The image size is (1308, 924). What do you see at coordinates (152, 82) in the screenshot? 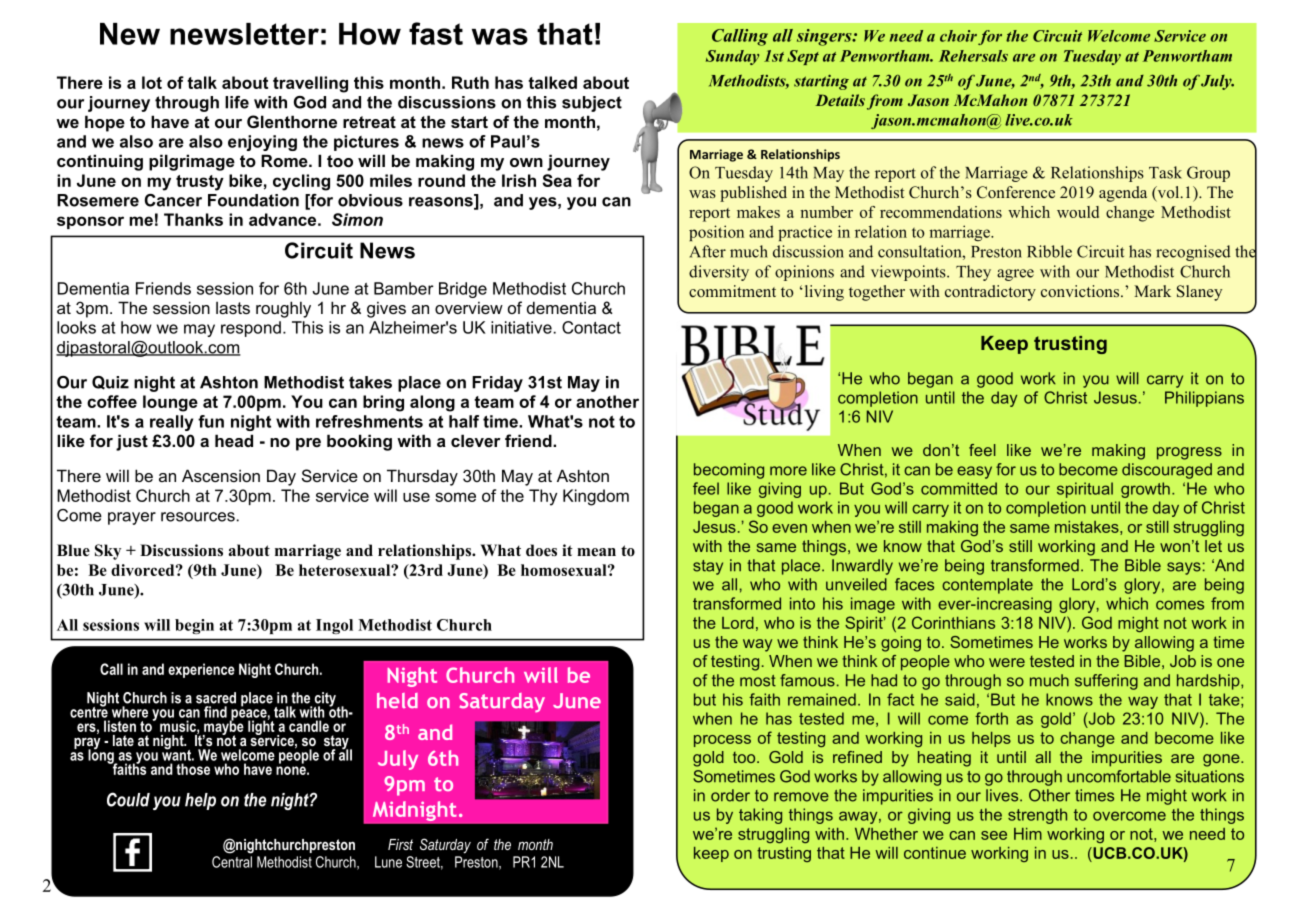
I see `lot` at bounding box center [152, 82].
